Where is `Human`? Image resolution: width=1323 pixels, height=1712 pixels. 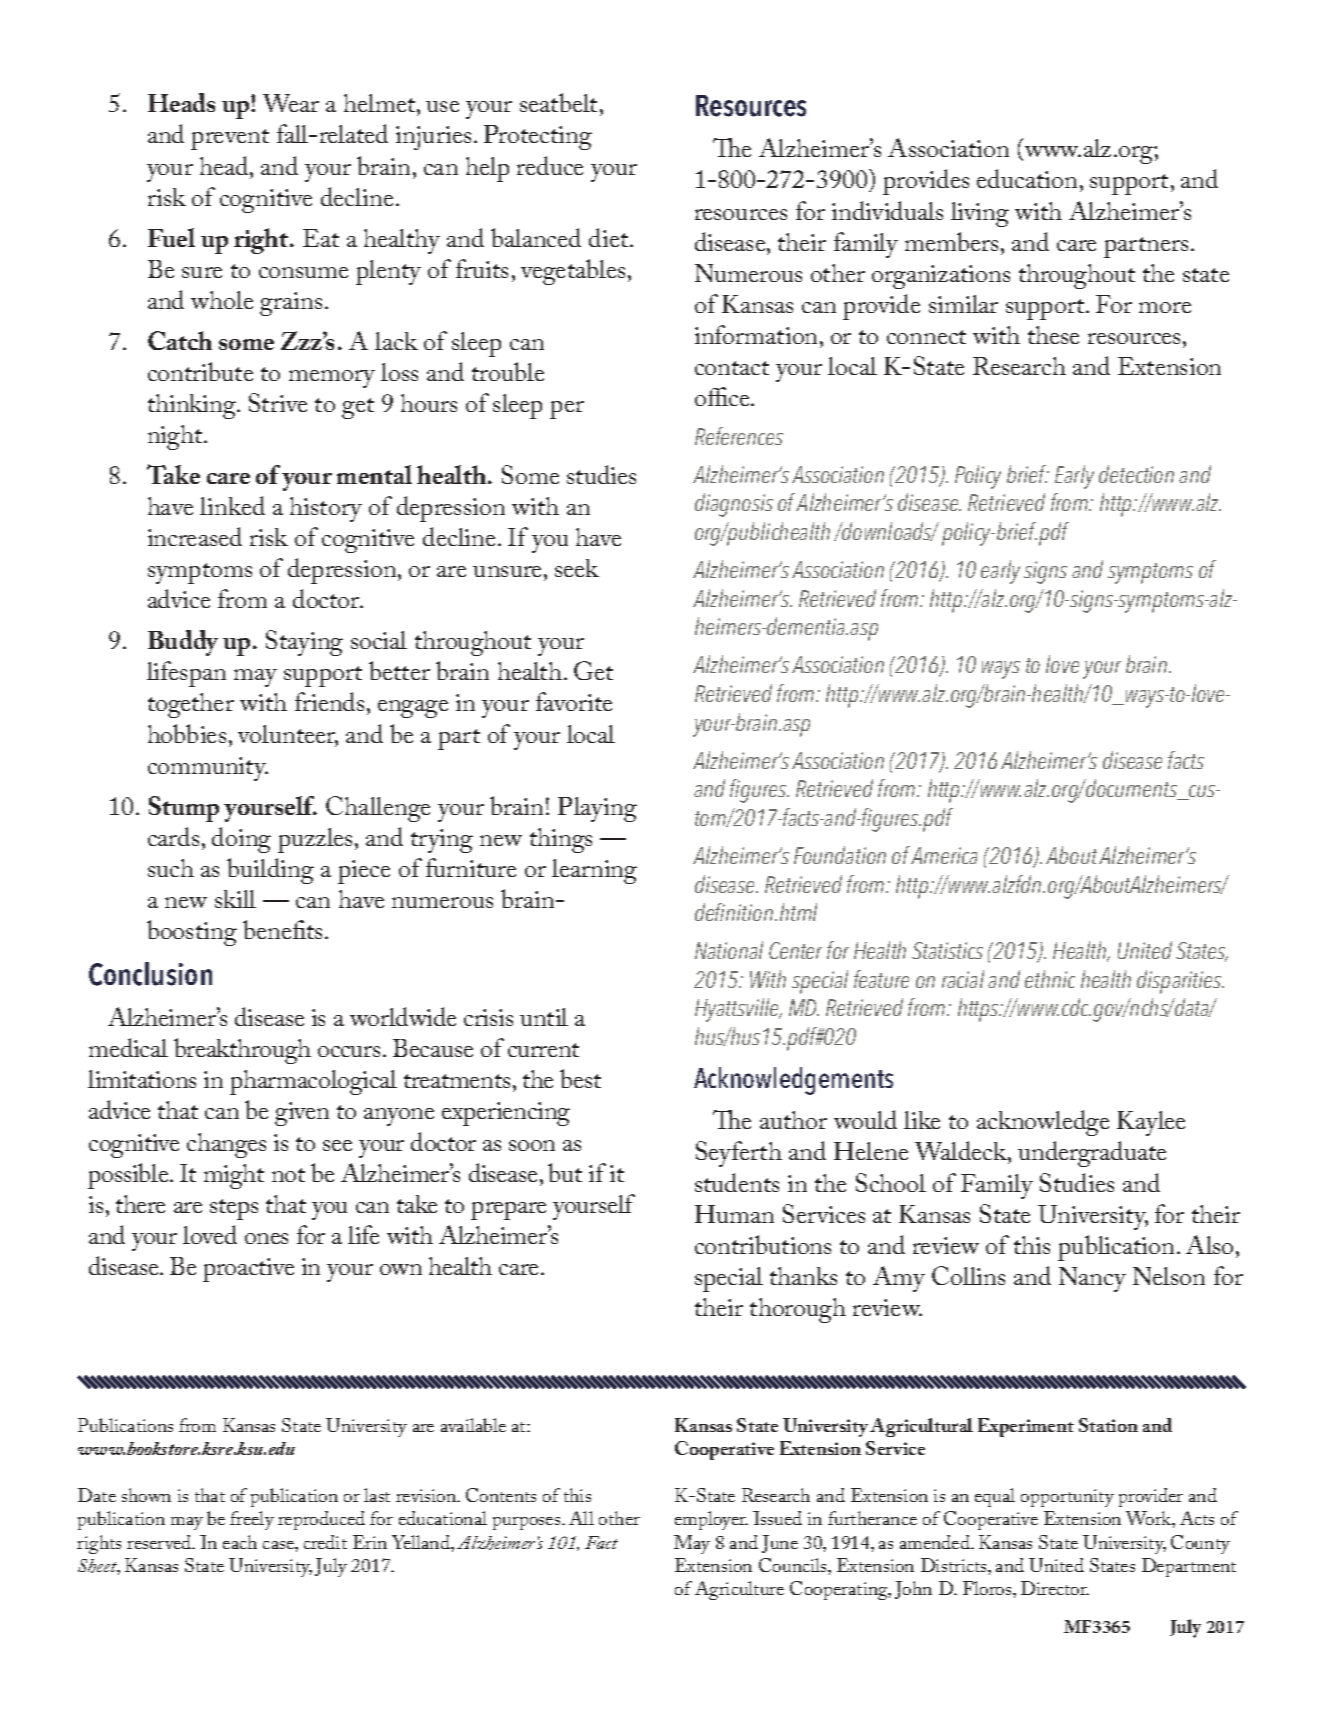 Human is located at coordinates (734, 1214).
